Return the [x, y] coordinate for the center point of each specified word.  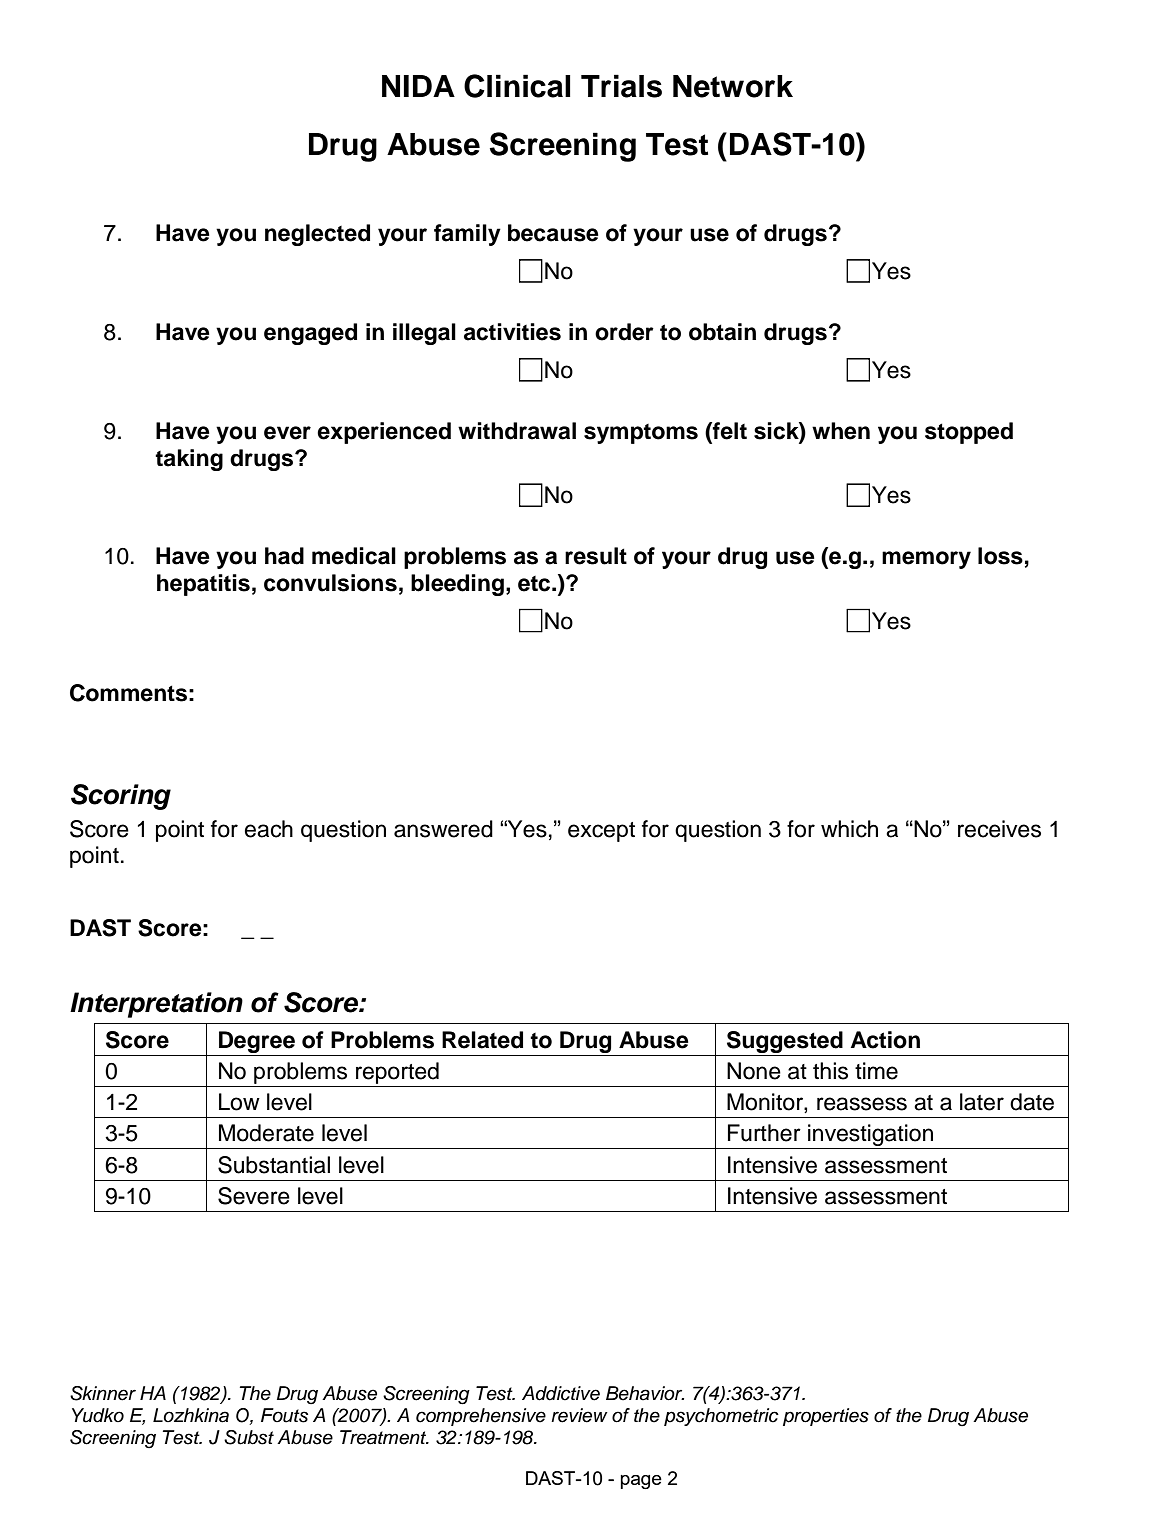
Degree [257, 1042]
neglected [317, 235]
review [579, 1415]
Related [482, 1040]
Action [885, 1040]
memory [926, 560]
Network [733, 86]
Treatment [384, 1437]
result [596, 556]
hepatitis [203, 585]
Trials [621, 86]
